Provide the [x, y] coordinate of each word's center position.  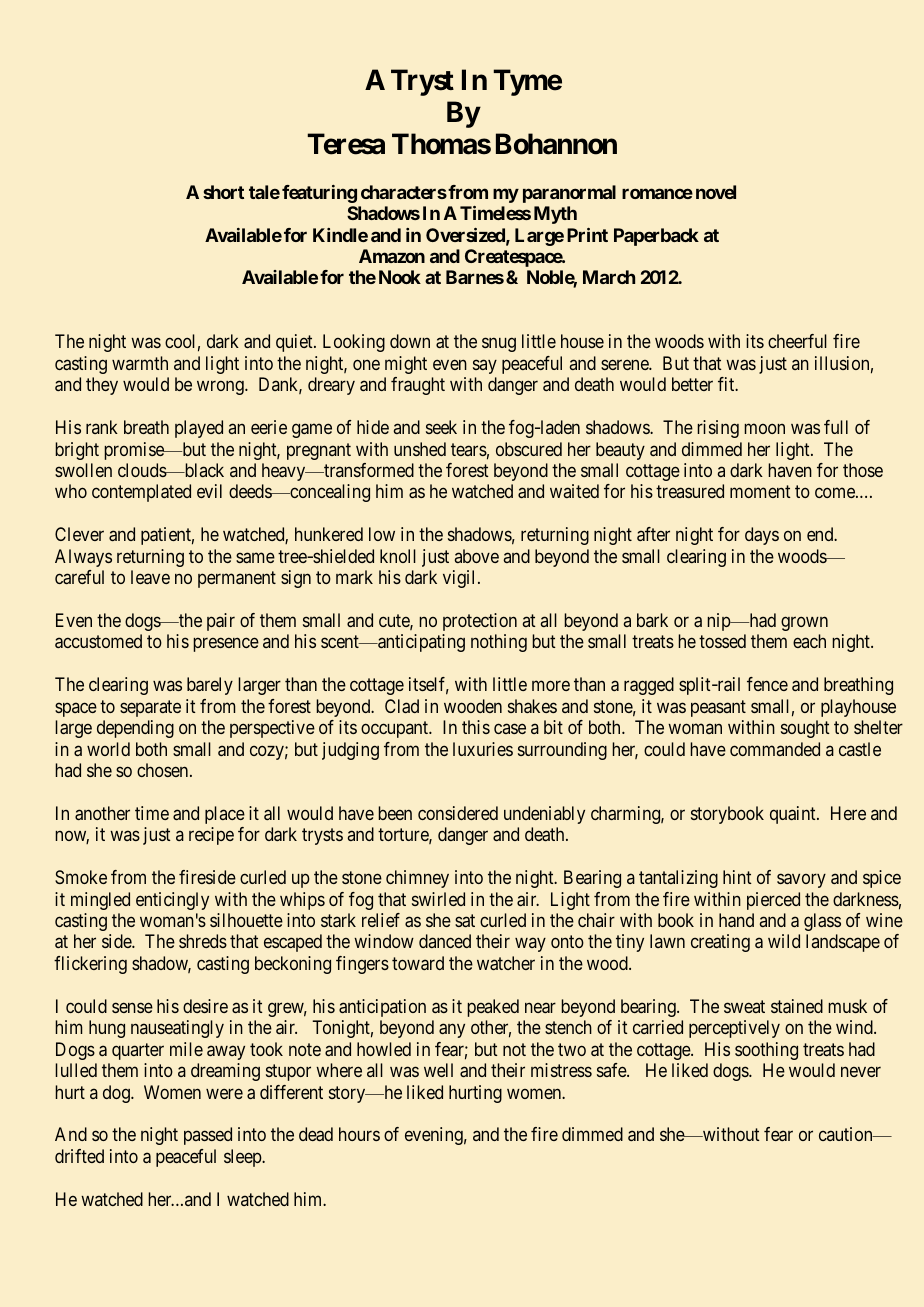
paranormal [569, 194]
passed [208, 1136]
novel [716, 192]
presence [226, 645]
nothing [499, 643]
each [809, 641]
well [438, 1070]
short [223, 192]
